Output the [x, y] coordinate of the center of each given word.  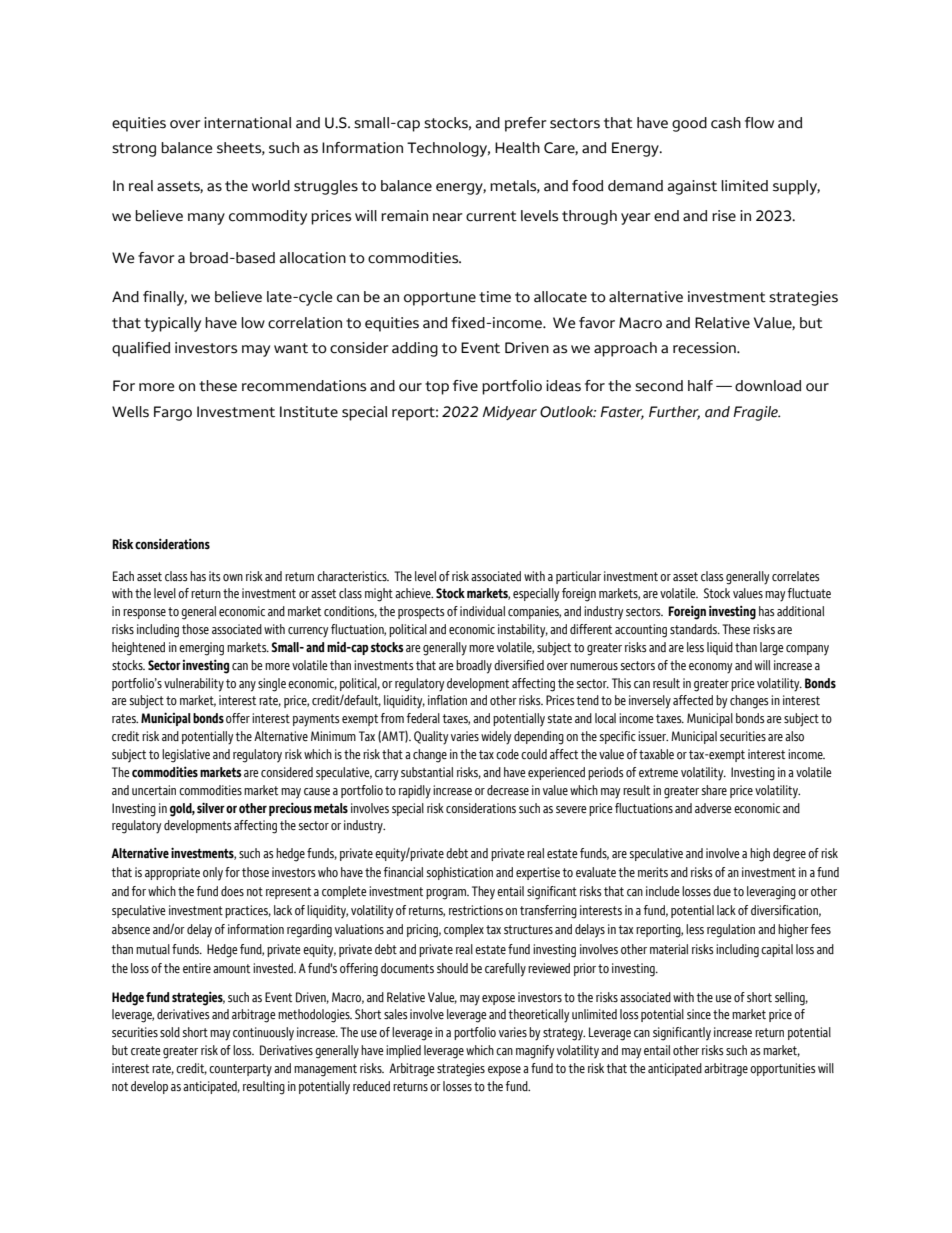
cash [726, 123]
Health [517, 148]
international [247, 123]
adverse [713, 808]
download [768, 386]
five [465, 386]
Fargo [173, 413]
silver [211, 808]
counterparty [240, 1070]
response [144, 614]
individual [482, 611]
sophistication [459, 873]
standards [694, 629]
